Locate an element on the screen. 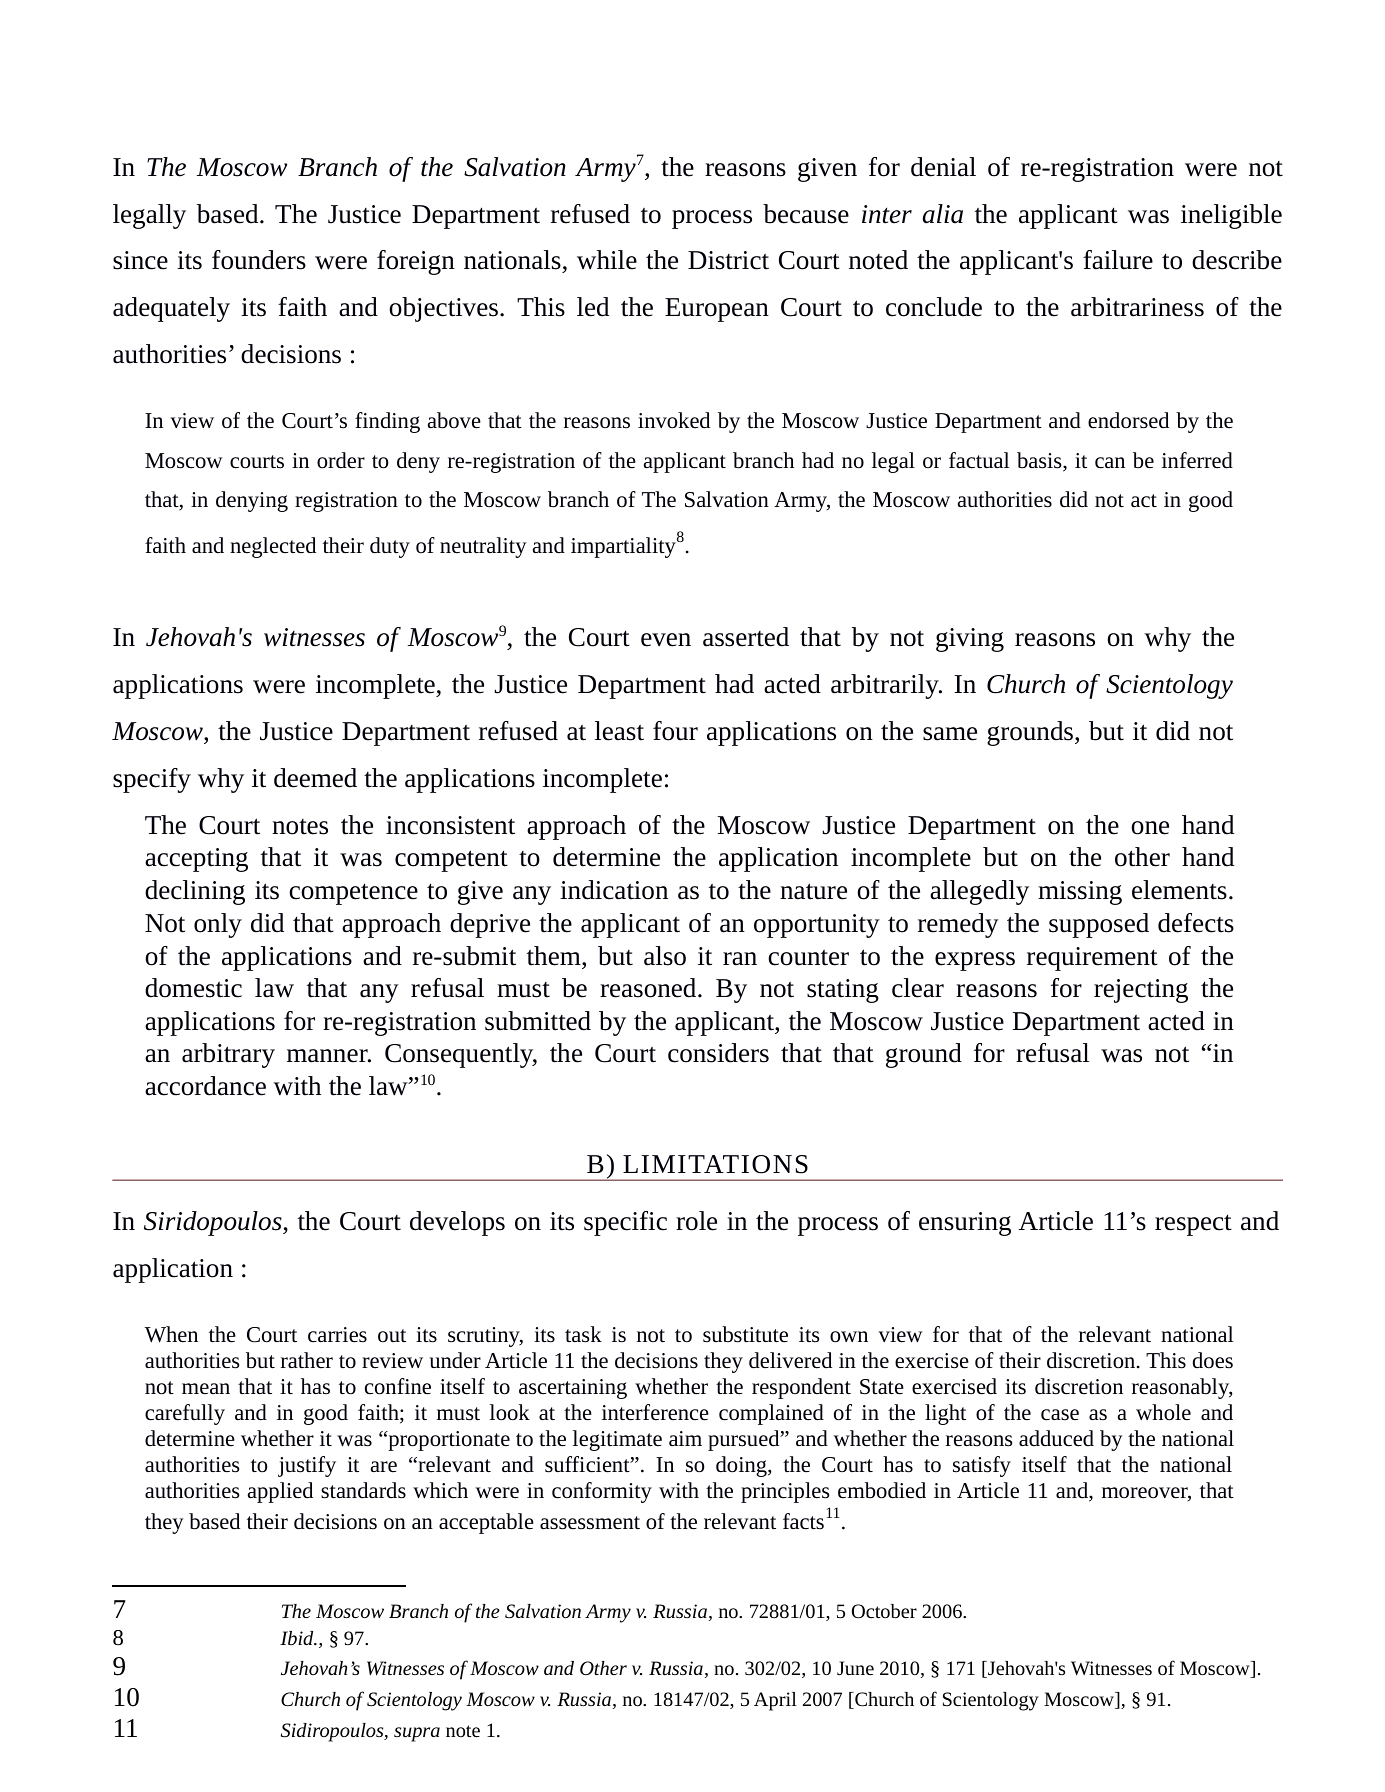 The width and height of the screenshot is (1385, 1792). supra is located at coordinates (417, 1734).
